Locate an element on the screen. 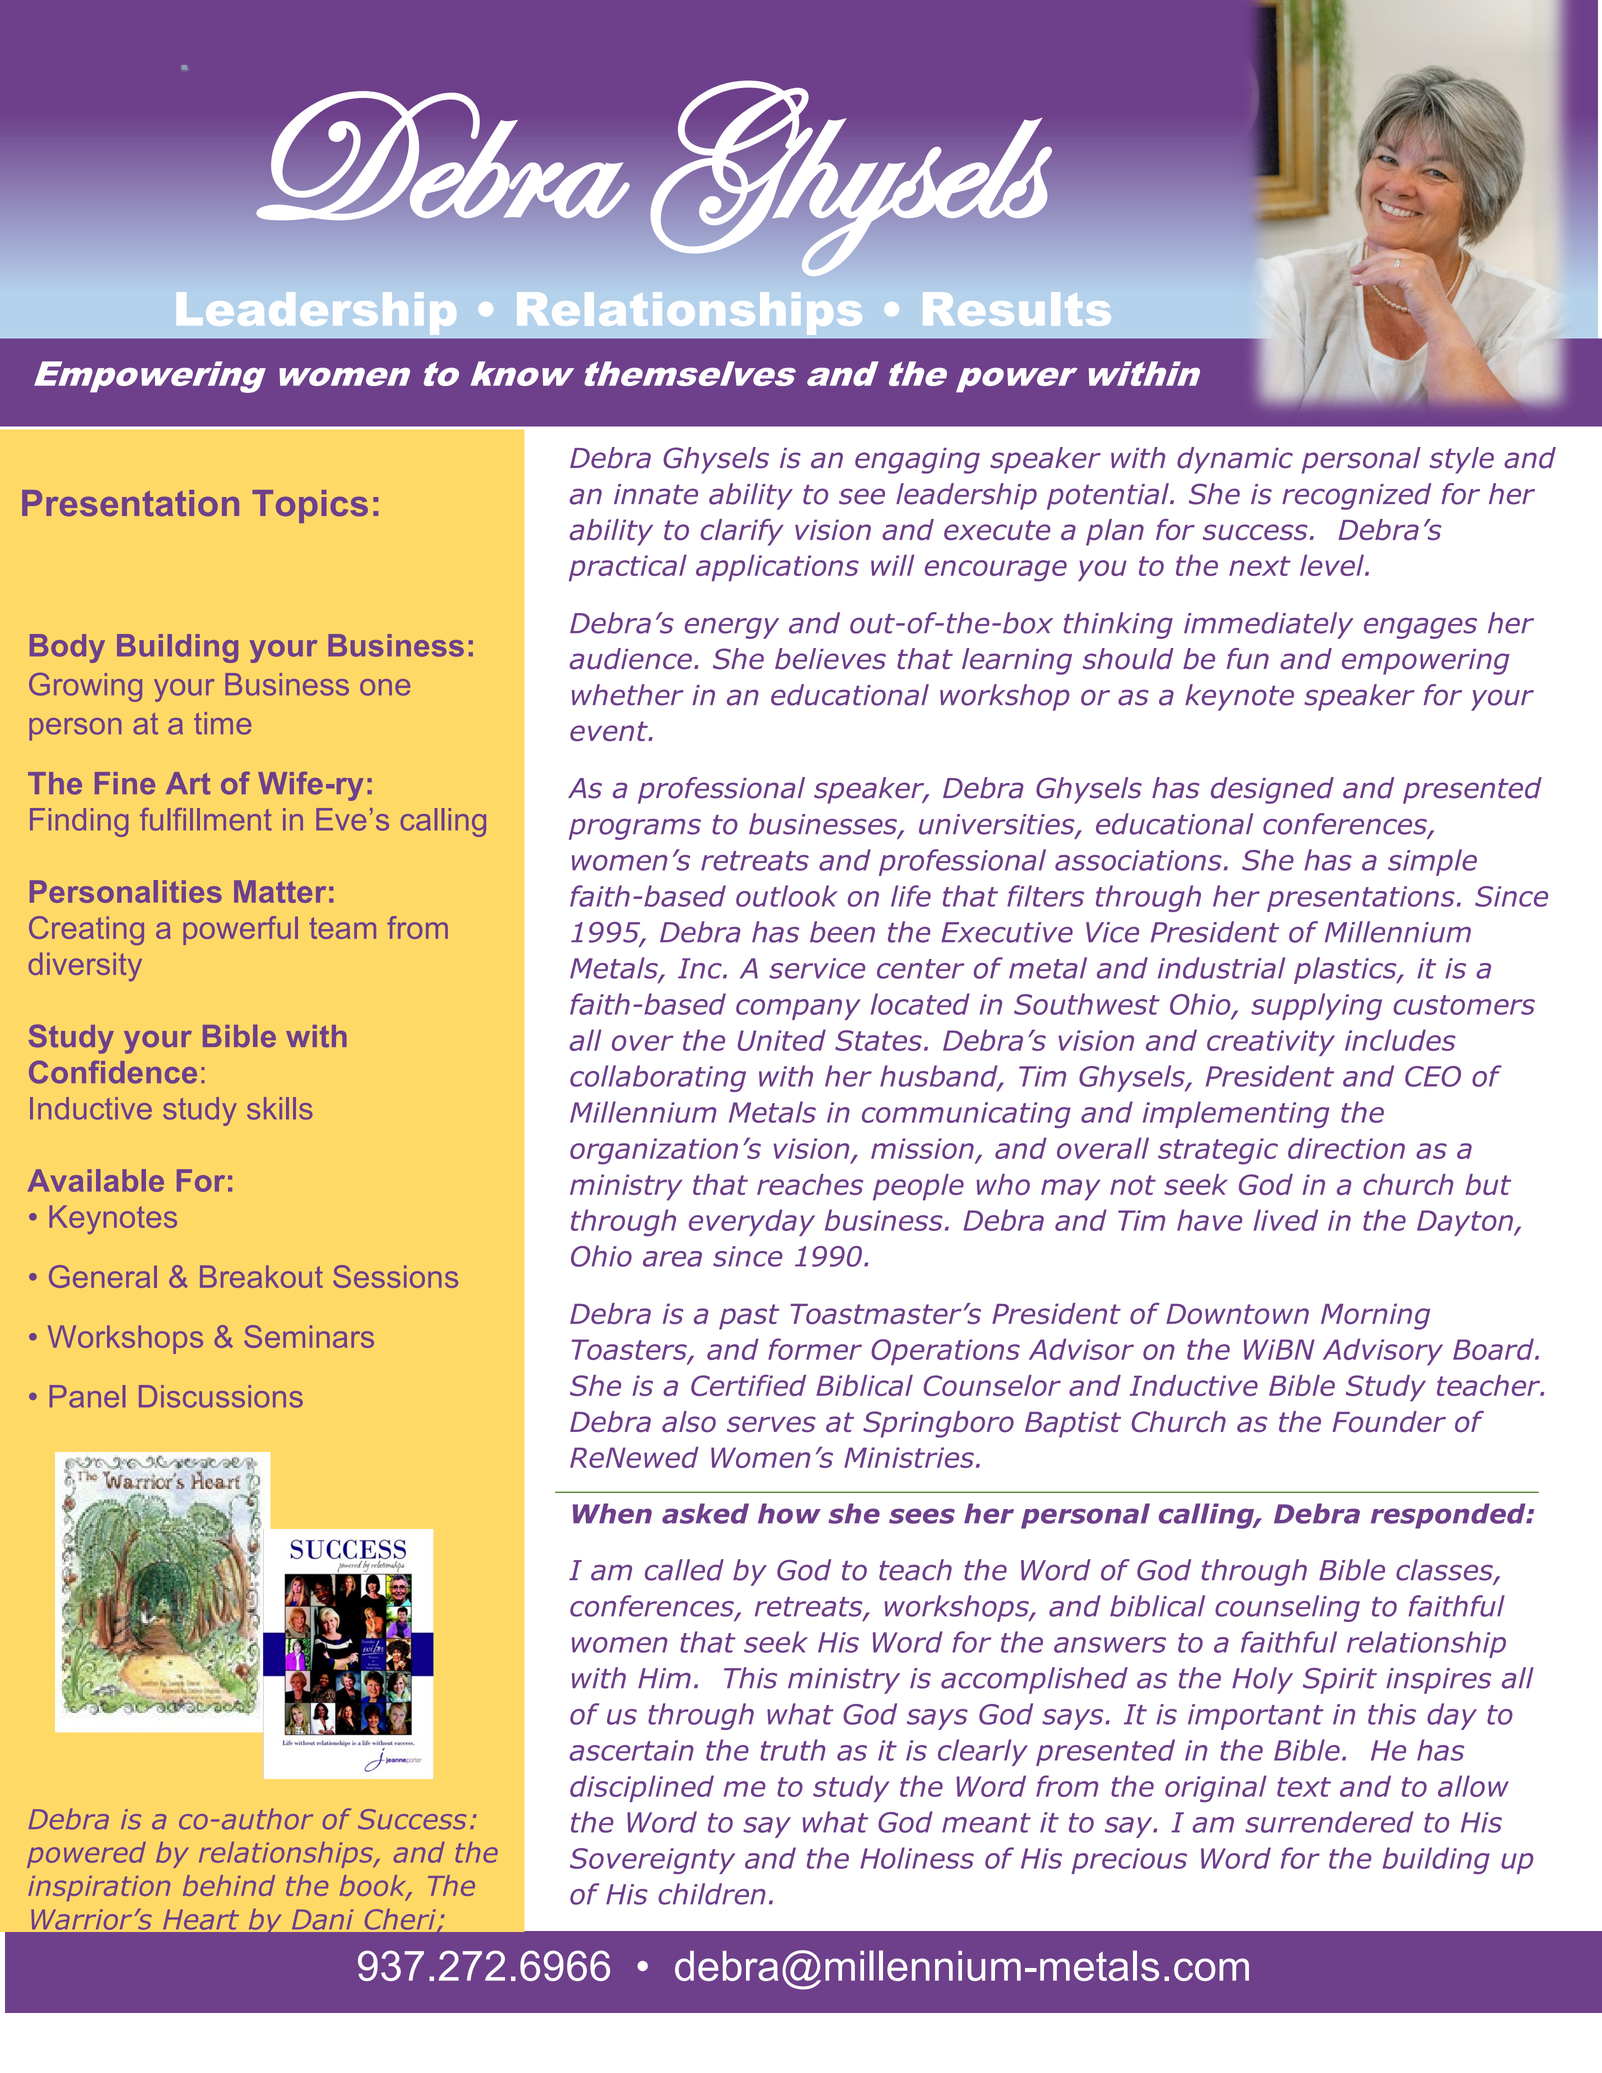 The image size is (1602, 2073). Discussions is located at coordinates (221, 1396).
